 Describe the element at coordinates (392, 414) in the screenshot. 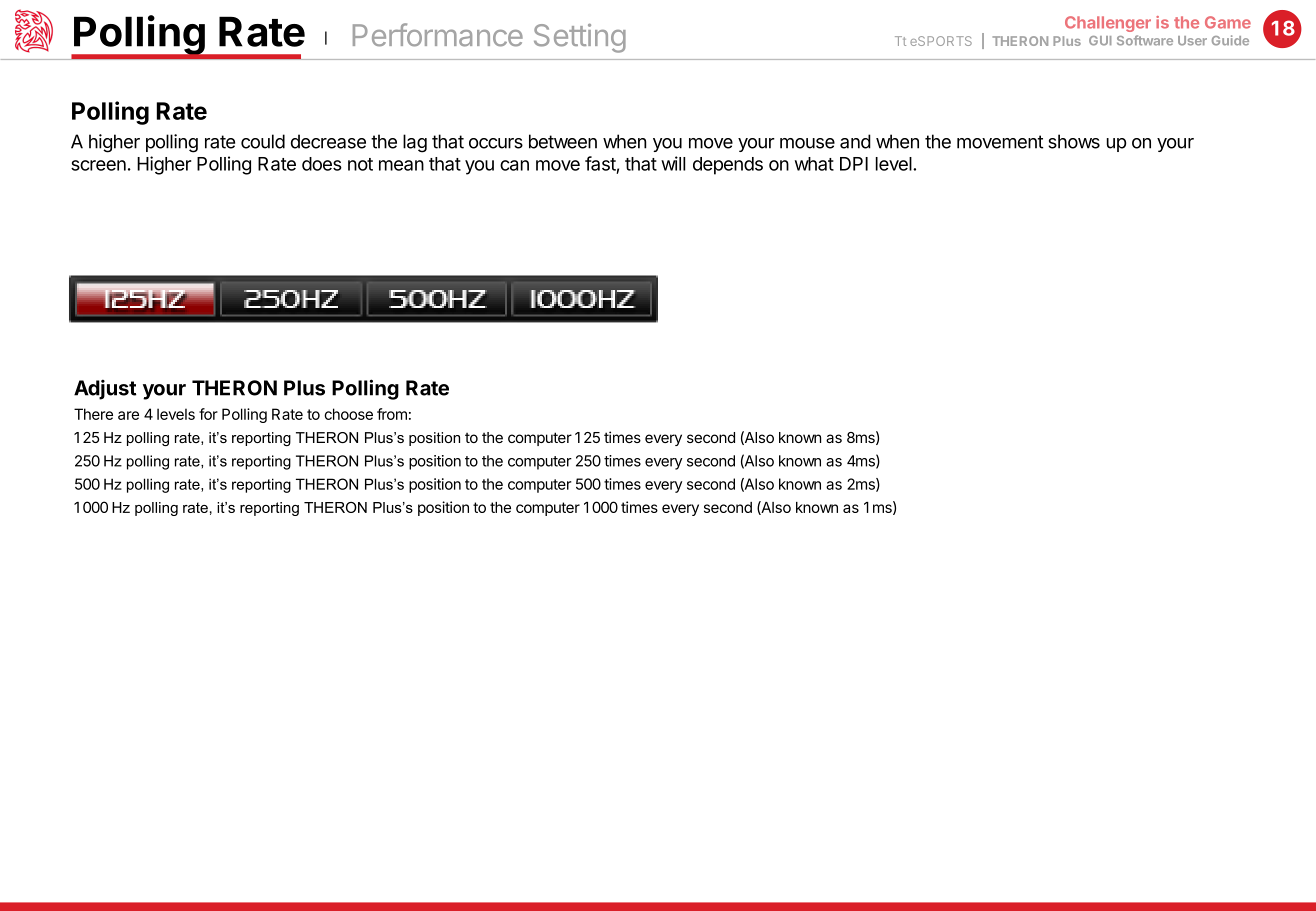

I see `from` at that location.
